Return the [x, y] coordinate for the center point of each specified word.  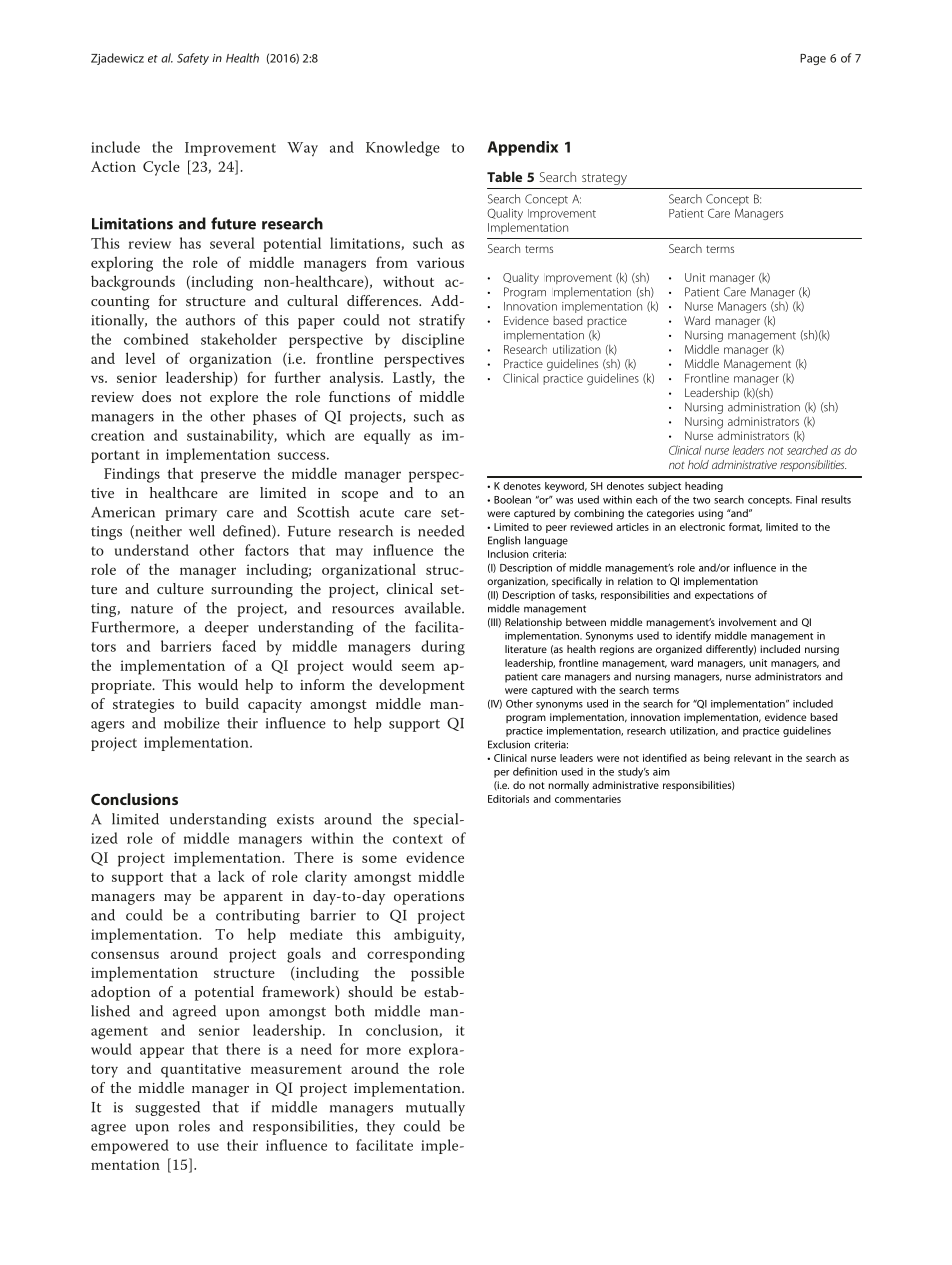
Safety [193, 59]
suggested [167, 1108]
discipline [433, 340]
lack [231, 876]
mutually [435, 1108]
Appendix [523, 148]
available [434, 608]
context [418, 839]
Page [813, 59]
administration [764, 407]
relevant [753, 758]
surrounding [252, 590]
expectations [724, 596]
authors [210, 320]
